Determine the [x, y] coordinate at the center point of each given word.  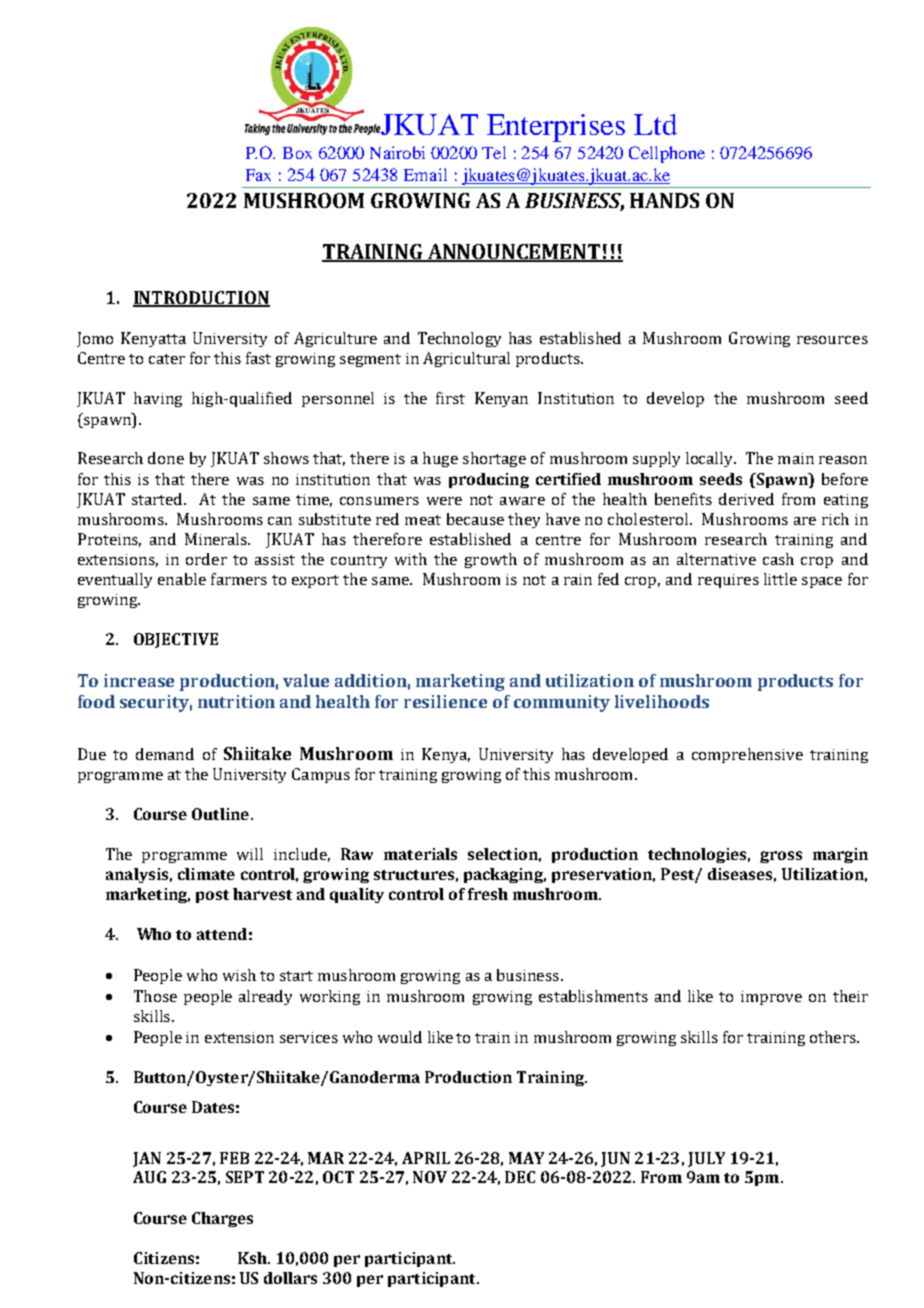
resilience [445, 701]
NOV [430, 1177]
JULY [706, 1159]
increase [139, 680]
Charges [222, 1219]
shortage [494, 459]
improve [771, 998]
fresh [488, 894]
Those [155, 996]
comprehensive [747, 755]
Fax [258, 175]
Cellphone [667, 154]
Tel [494, 152]
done [166, 458]
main [796, 458]
